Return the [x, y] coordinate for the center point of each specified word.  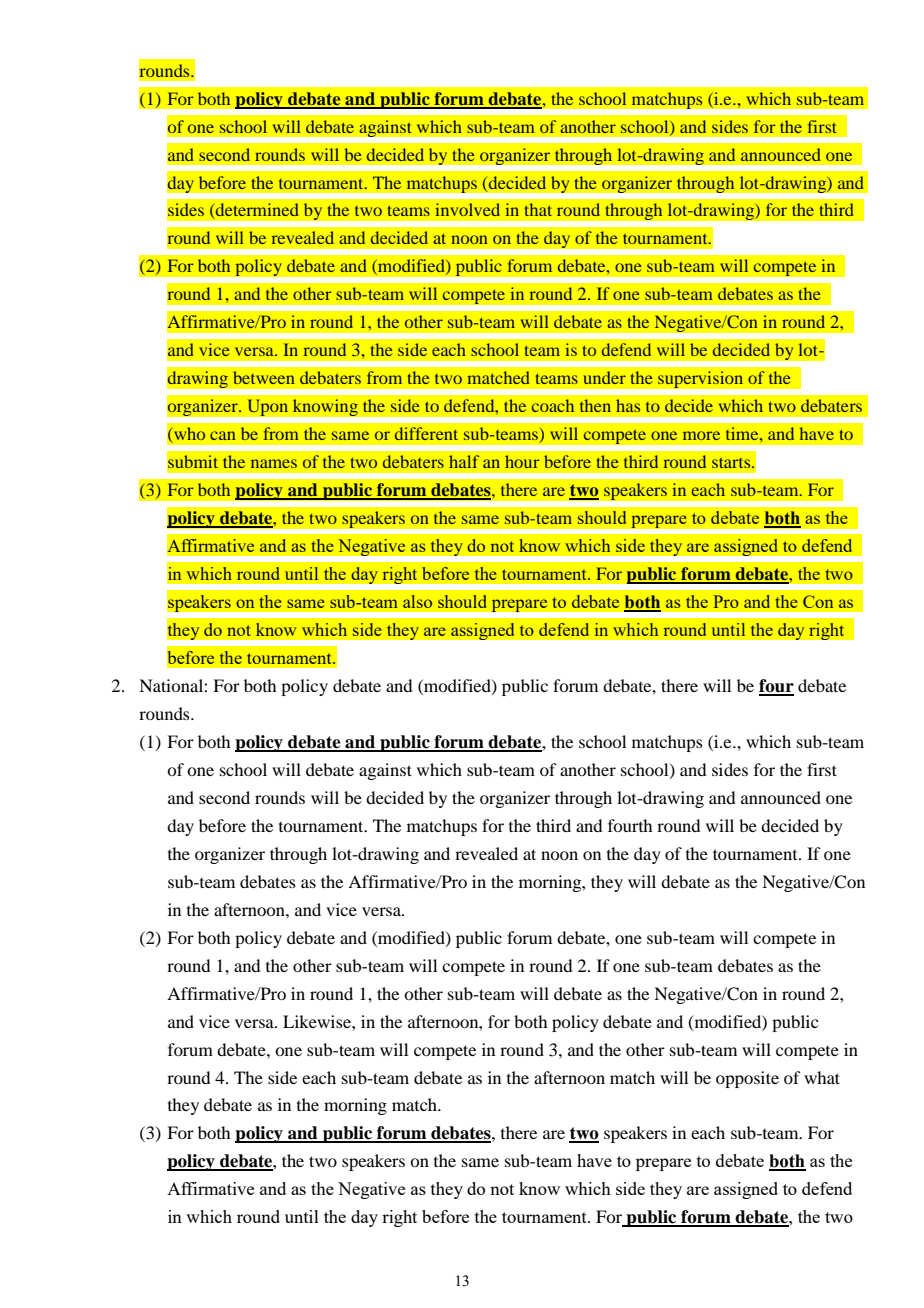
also [417, 601]
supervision [701, 380]
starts [732, 463]
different [426, 433]
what [822, 1077]
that [538, 209]
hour [522, 461]
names [274, 463]
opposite [747, 1079]
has [628, 405]
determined [256, 211]
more [701, 435]
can [223, 435]
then [595, 405]
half [464, 461]
